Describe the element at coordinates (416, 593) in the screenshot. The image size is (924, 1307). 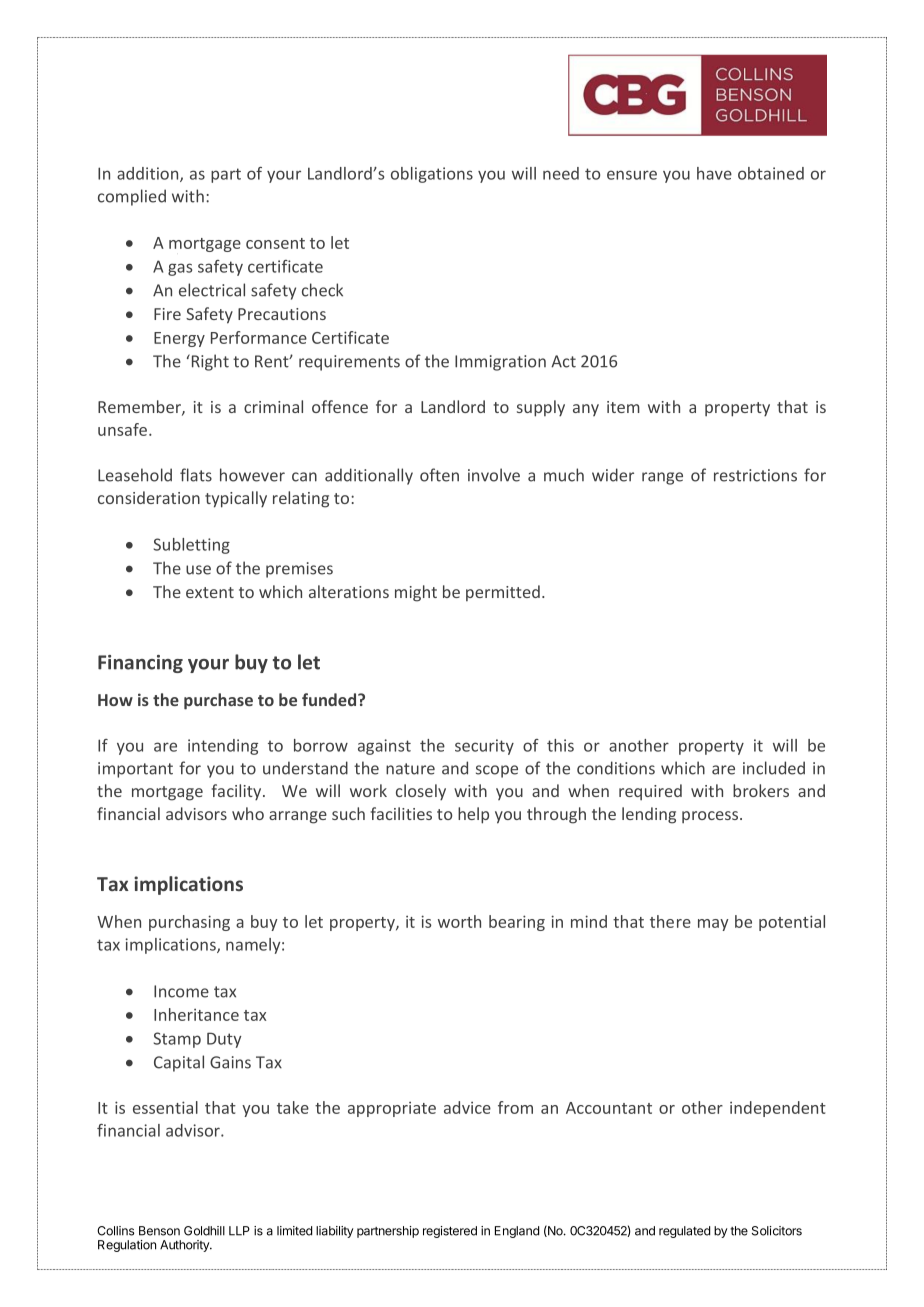
I see `might` at that location.
